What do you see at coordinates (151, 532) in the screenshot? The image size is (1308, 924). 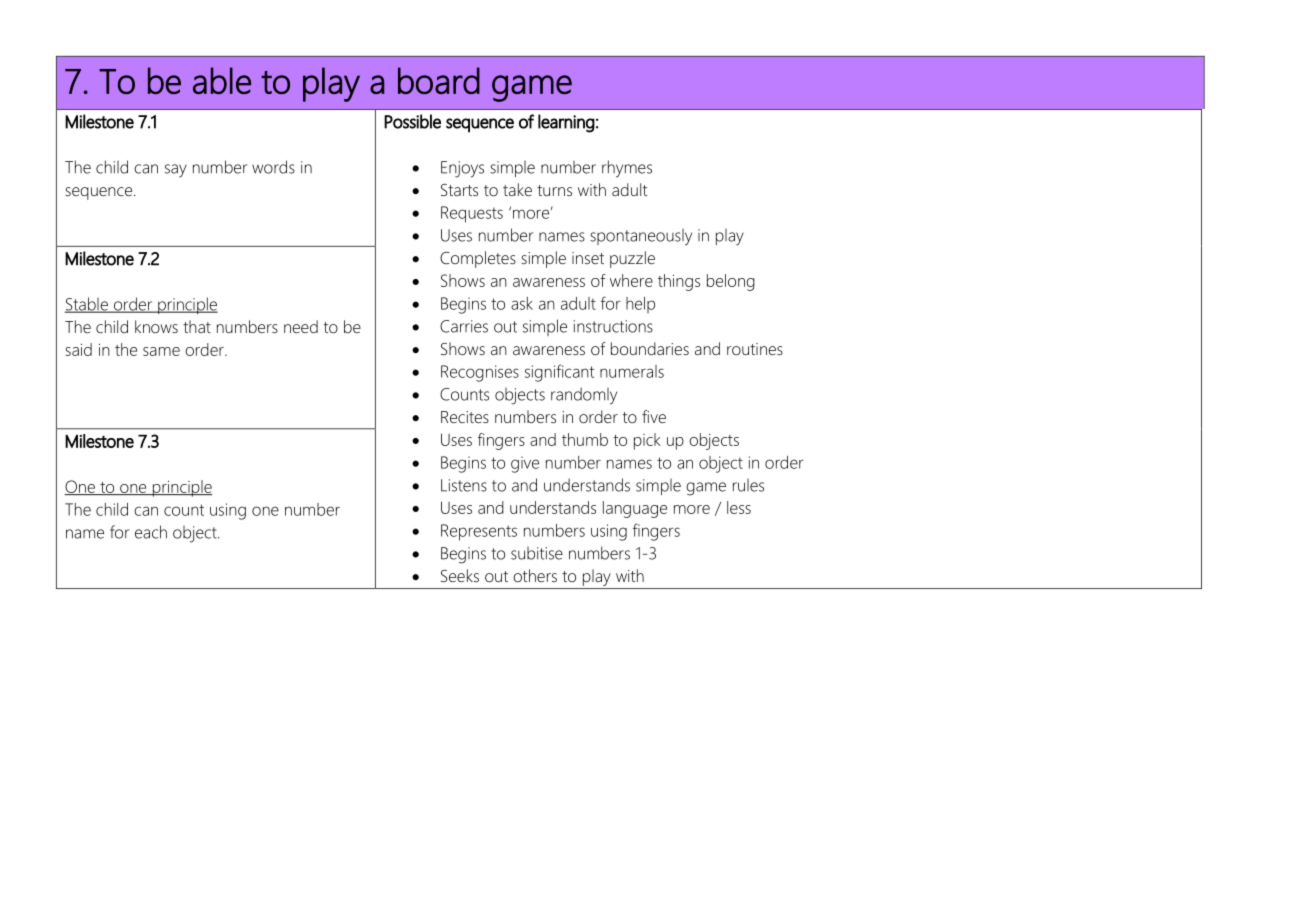 I see `each` at bounding box center [151, 532].
